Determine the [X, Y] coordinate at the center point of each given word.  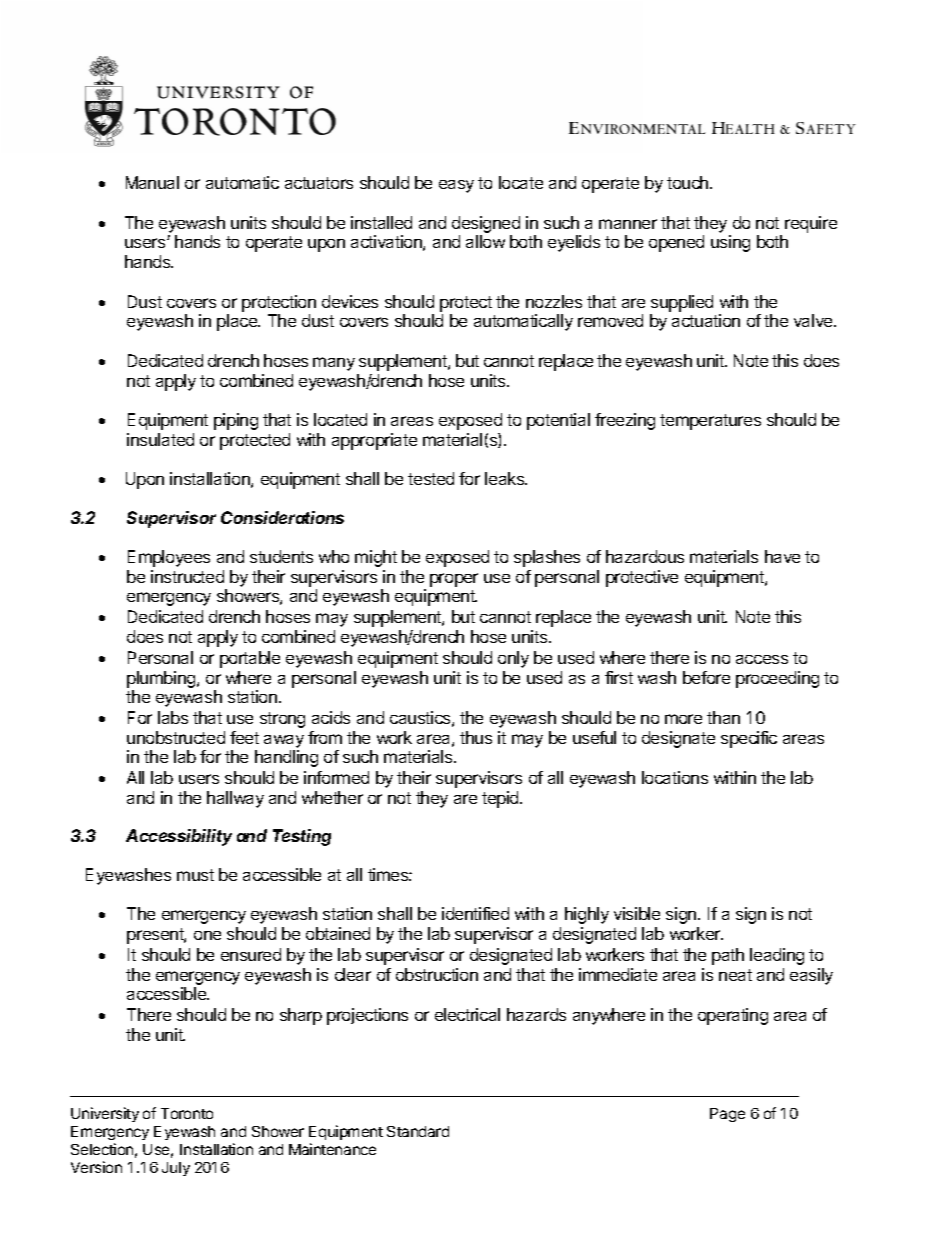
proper [454, 580]
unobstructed [176, 737]
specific [749, 739]
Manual [152, 182]
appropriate [374, 441]
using [730, 243]
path [728, 956]
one [207, 935]
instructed [187, 576]
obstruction [437, 974]
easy [456, 186]
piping [236, 421]
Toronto [187, 1113]
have [782, 556]
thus [476, 737]
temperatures [710, 422]
